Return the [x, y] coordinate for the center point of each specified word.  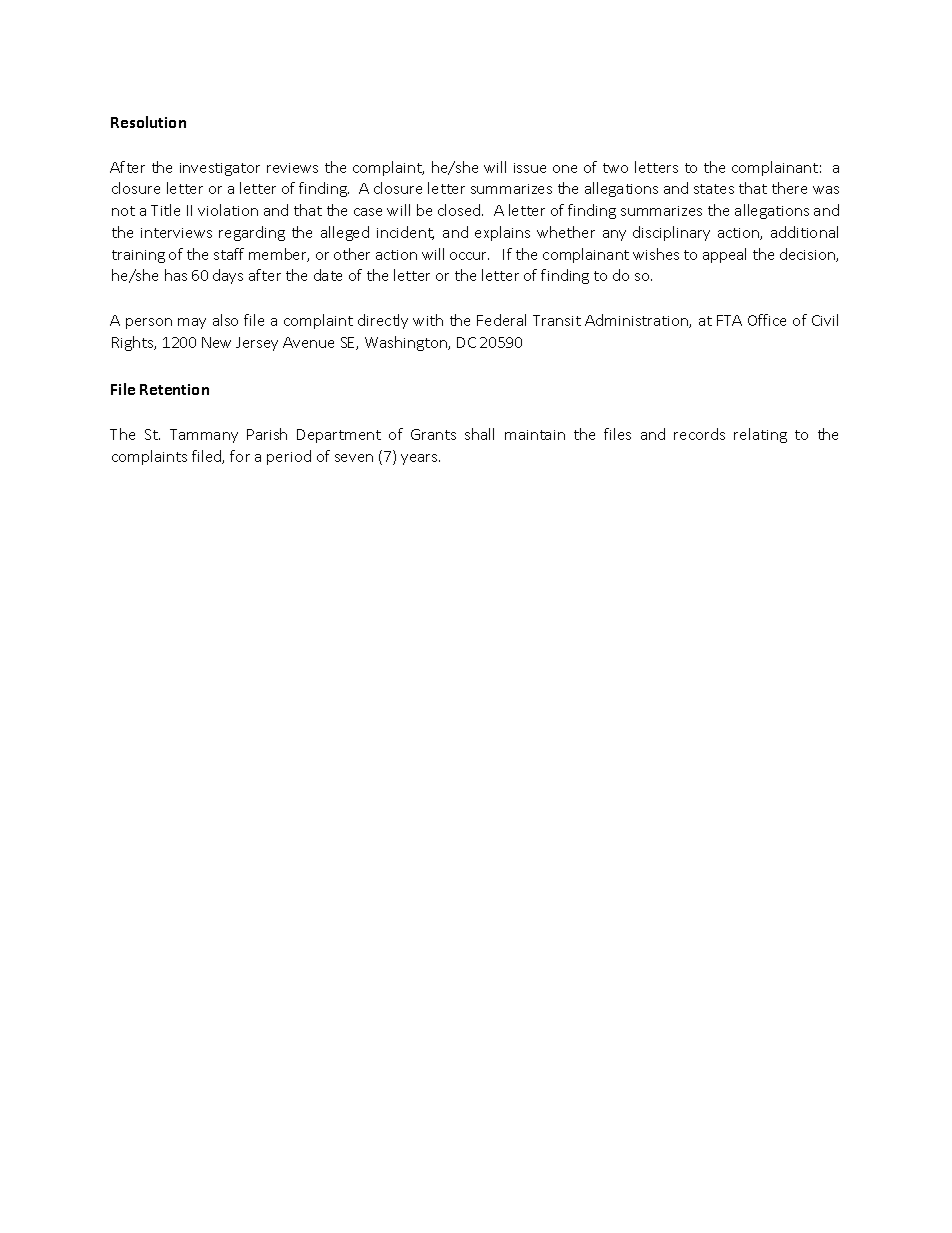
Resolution [148, 122]
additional [804, 232]
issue [530, 168]
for [240, 456]
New [216, 342]
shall [479, 434]
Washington [407, 343]
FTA [729, 320]
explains [502, 233]
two [615, 168]
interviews [176, 233]
